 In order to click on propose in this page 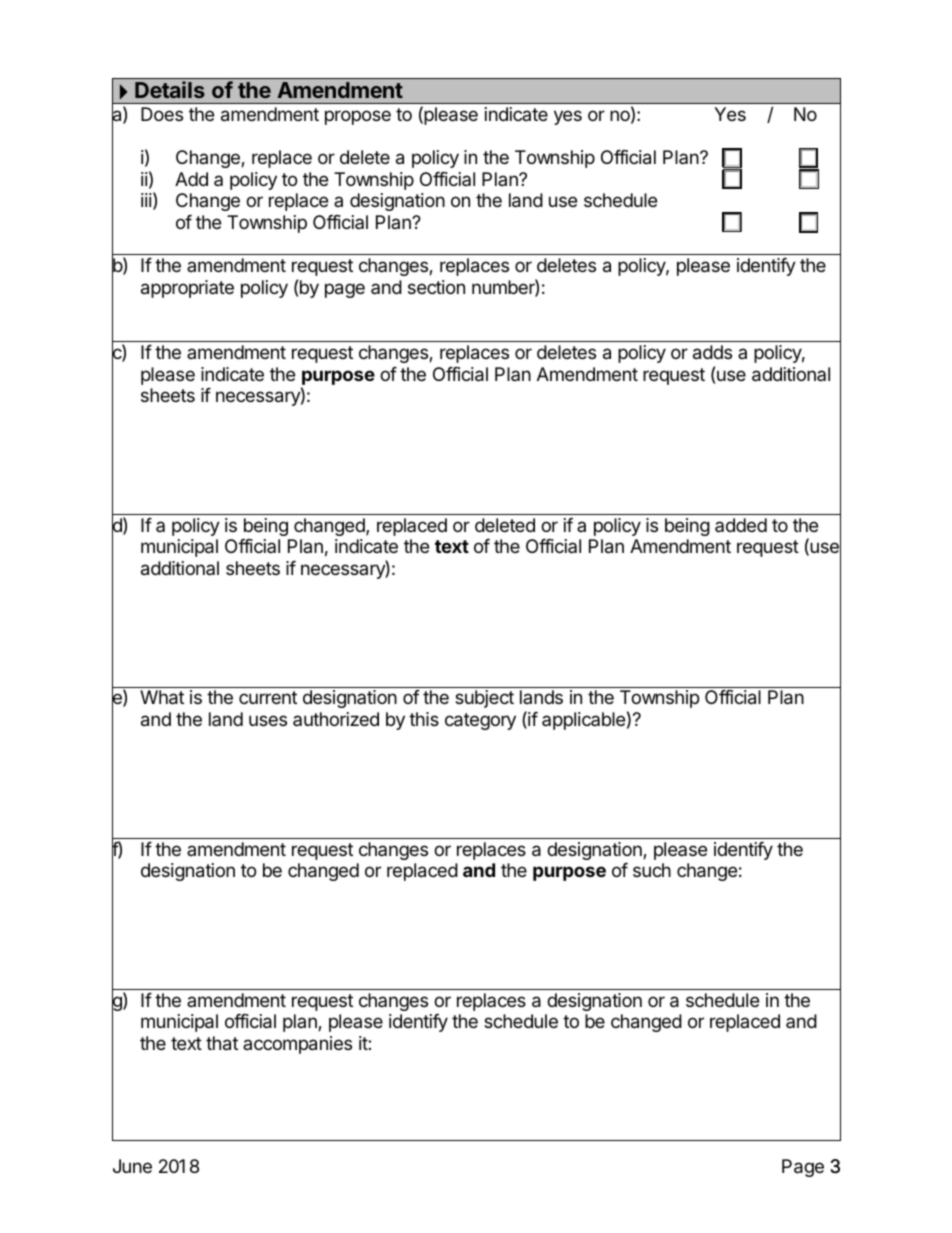, I will do `click(358, 117)`.
